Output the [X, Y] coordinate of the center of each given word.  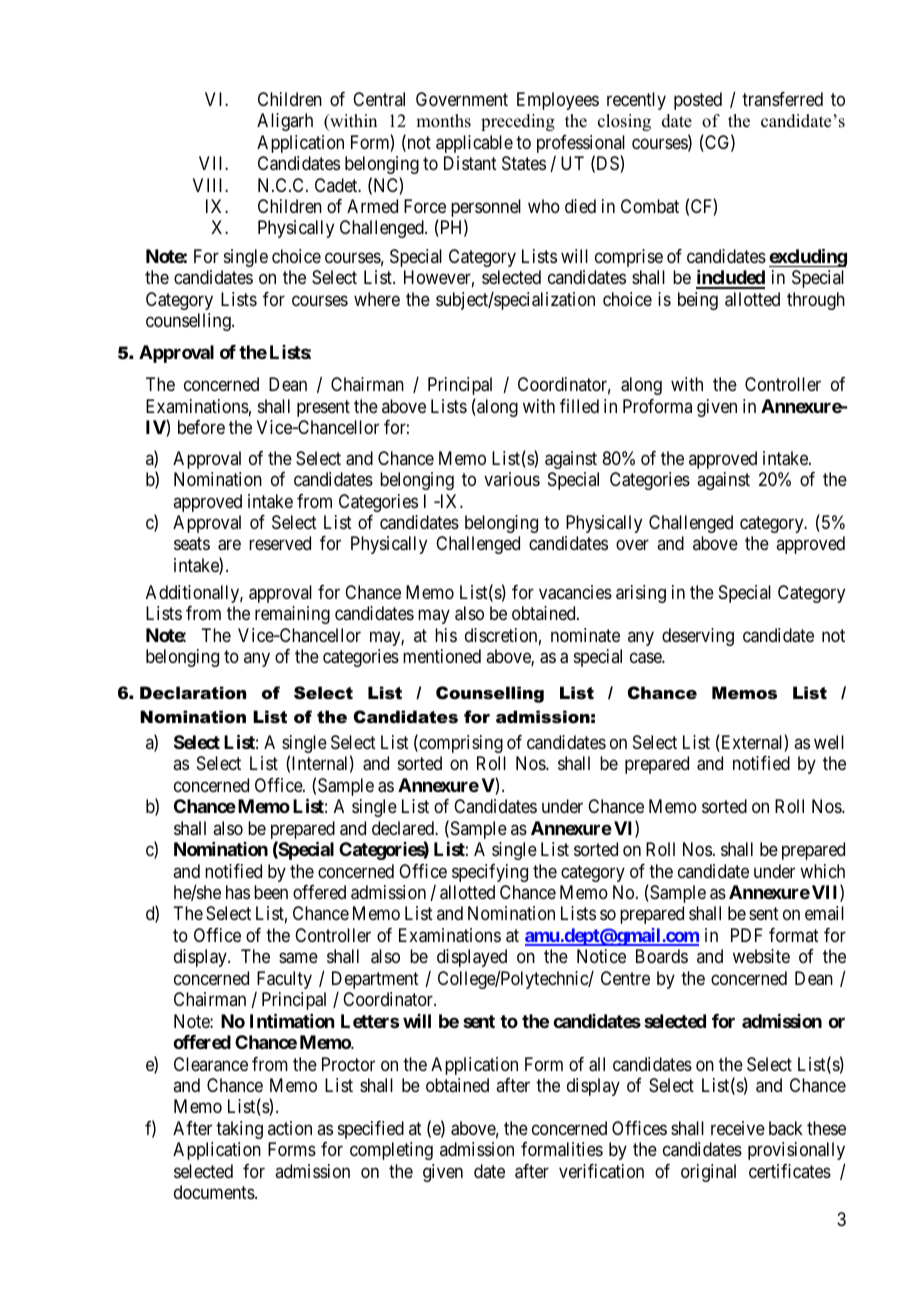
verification [601, 1171]
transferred [782, 99]
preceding [518, 122]
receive [738, 1128]
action [290, 1128]
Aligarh [285, 122]
